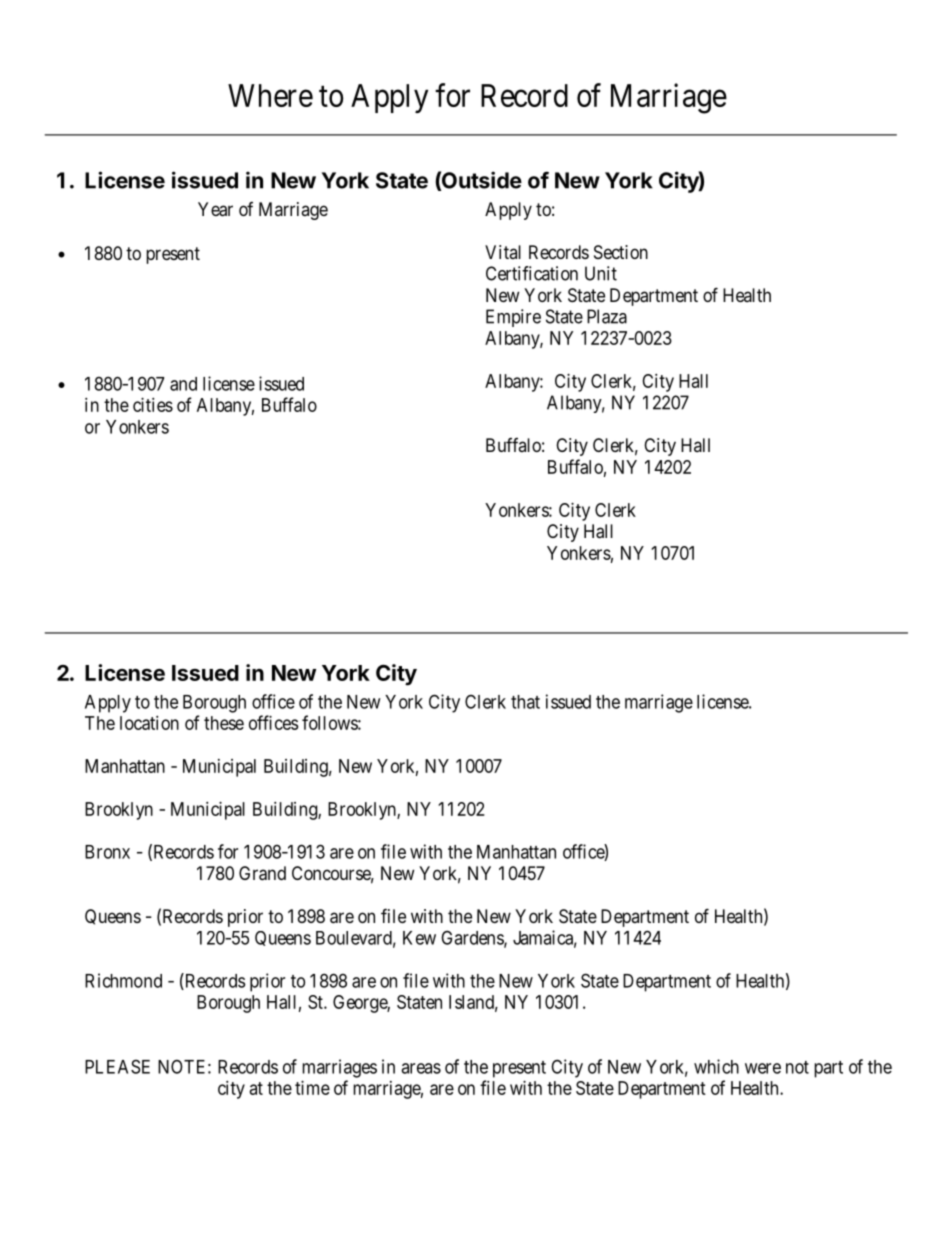 Image resolution: width=952 pixels, height=1233 pixels. Describe the element at coordinates (117, 1066) in the screenshot. I see `PLEASE` at that location.
